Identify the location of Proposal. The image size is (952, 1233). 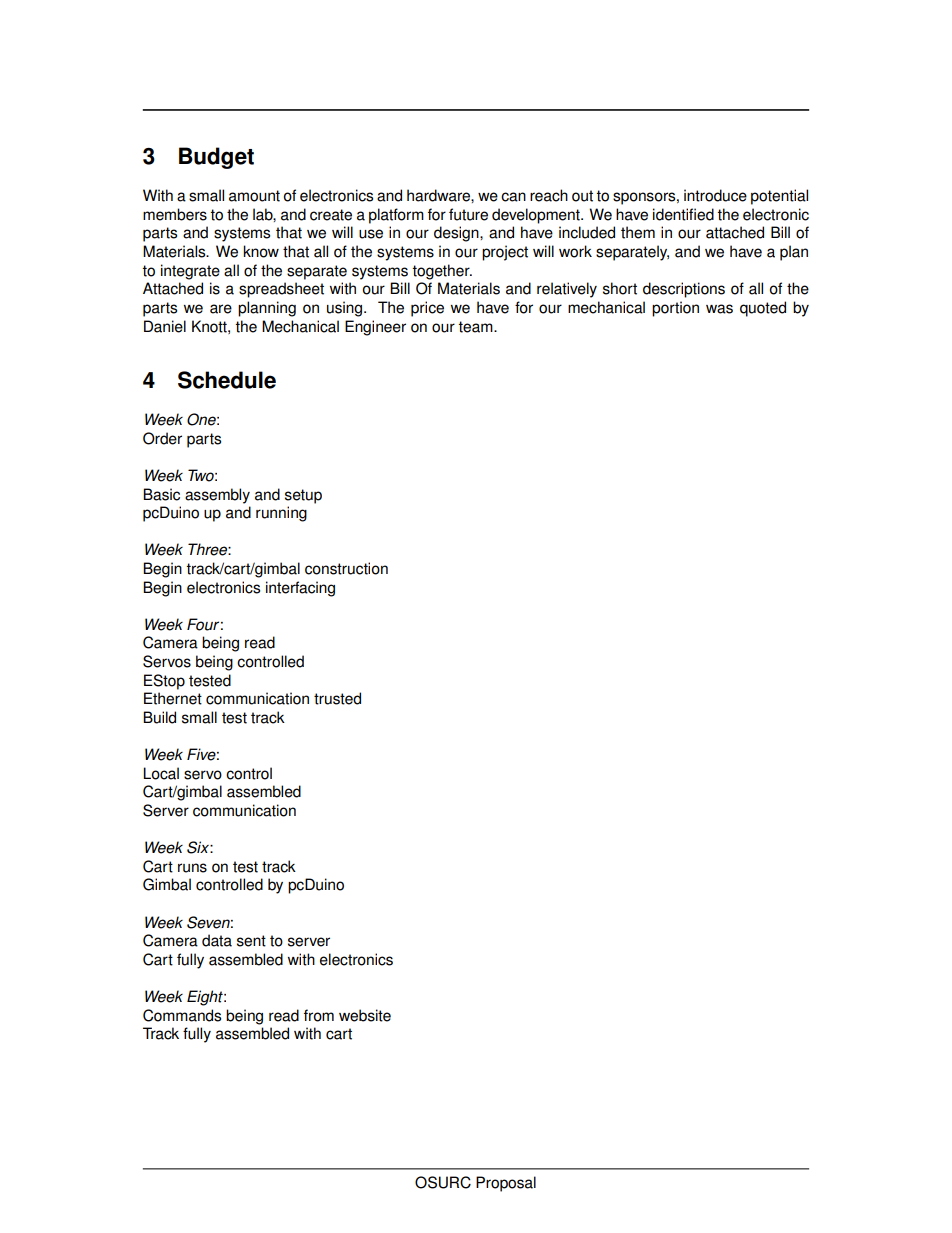
(506, 1184).
